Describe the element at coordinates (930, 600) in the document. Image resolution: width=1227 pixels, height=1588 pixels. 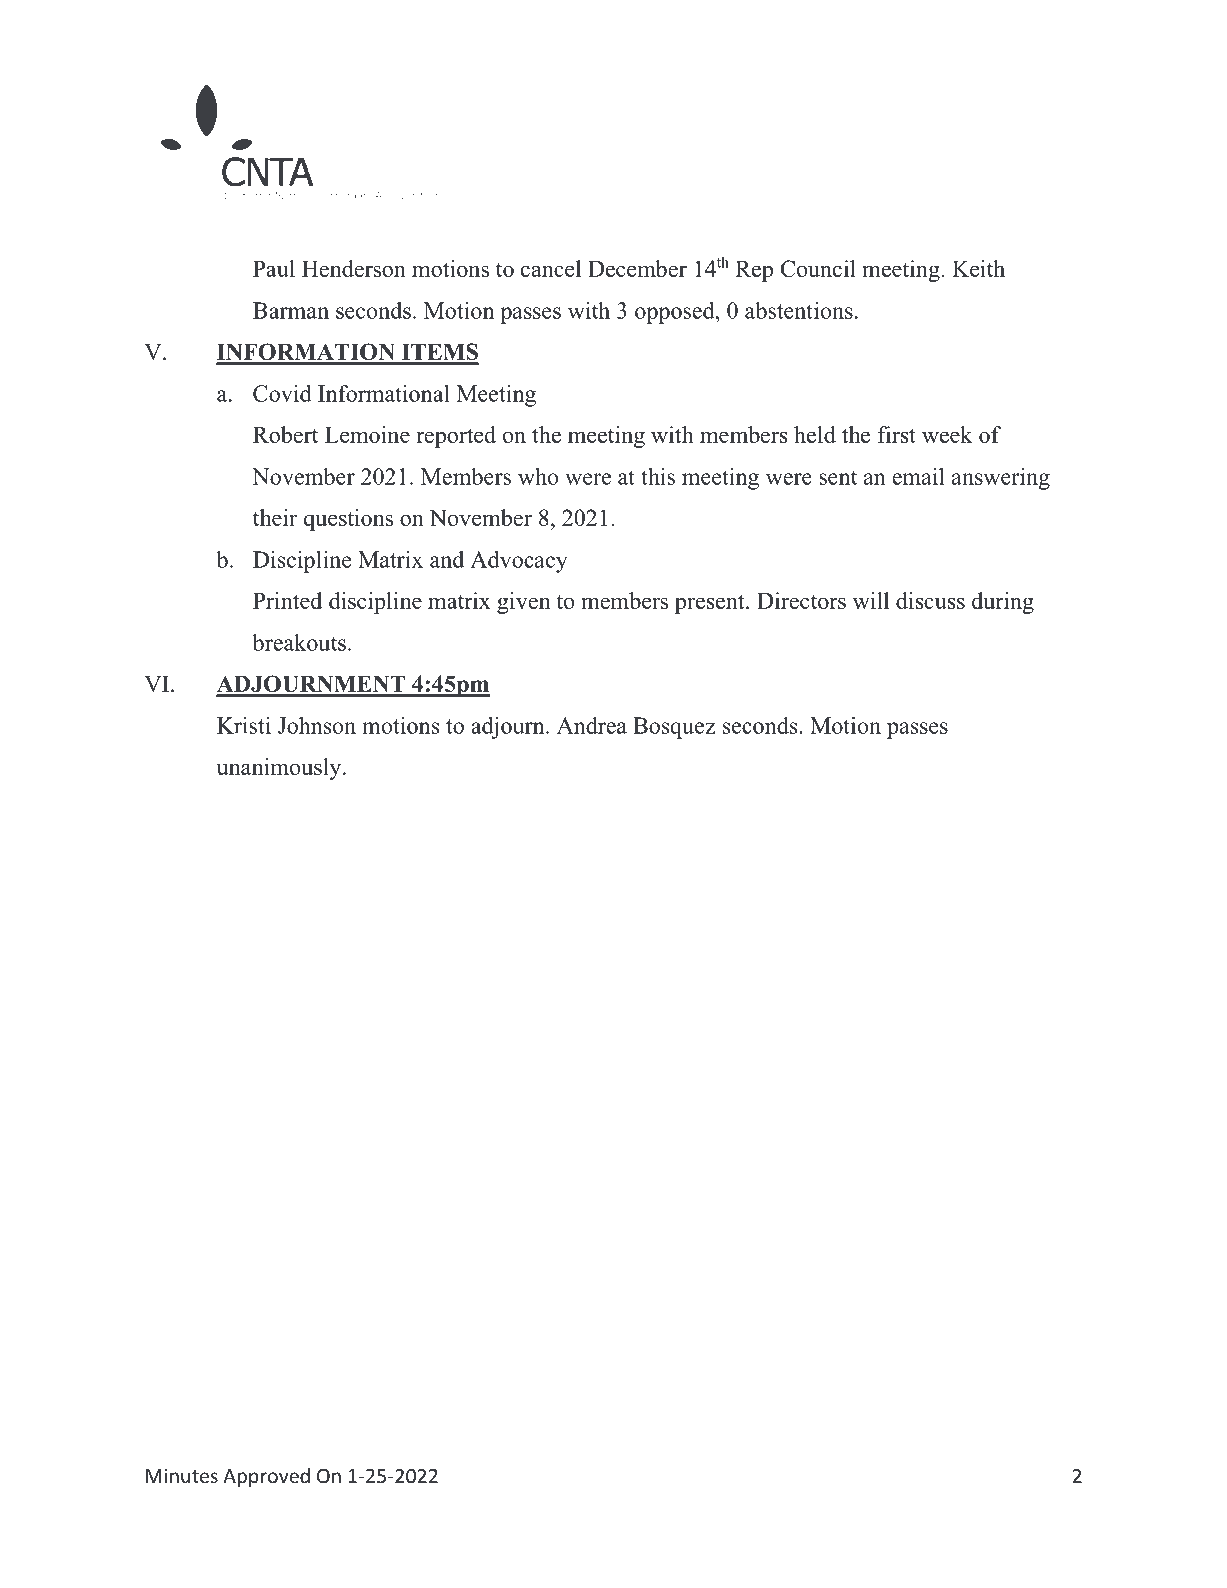
I see `discuss` at that location.
